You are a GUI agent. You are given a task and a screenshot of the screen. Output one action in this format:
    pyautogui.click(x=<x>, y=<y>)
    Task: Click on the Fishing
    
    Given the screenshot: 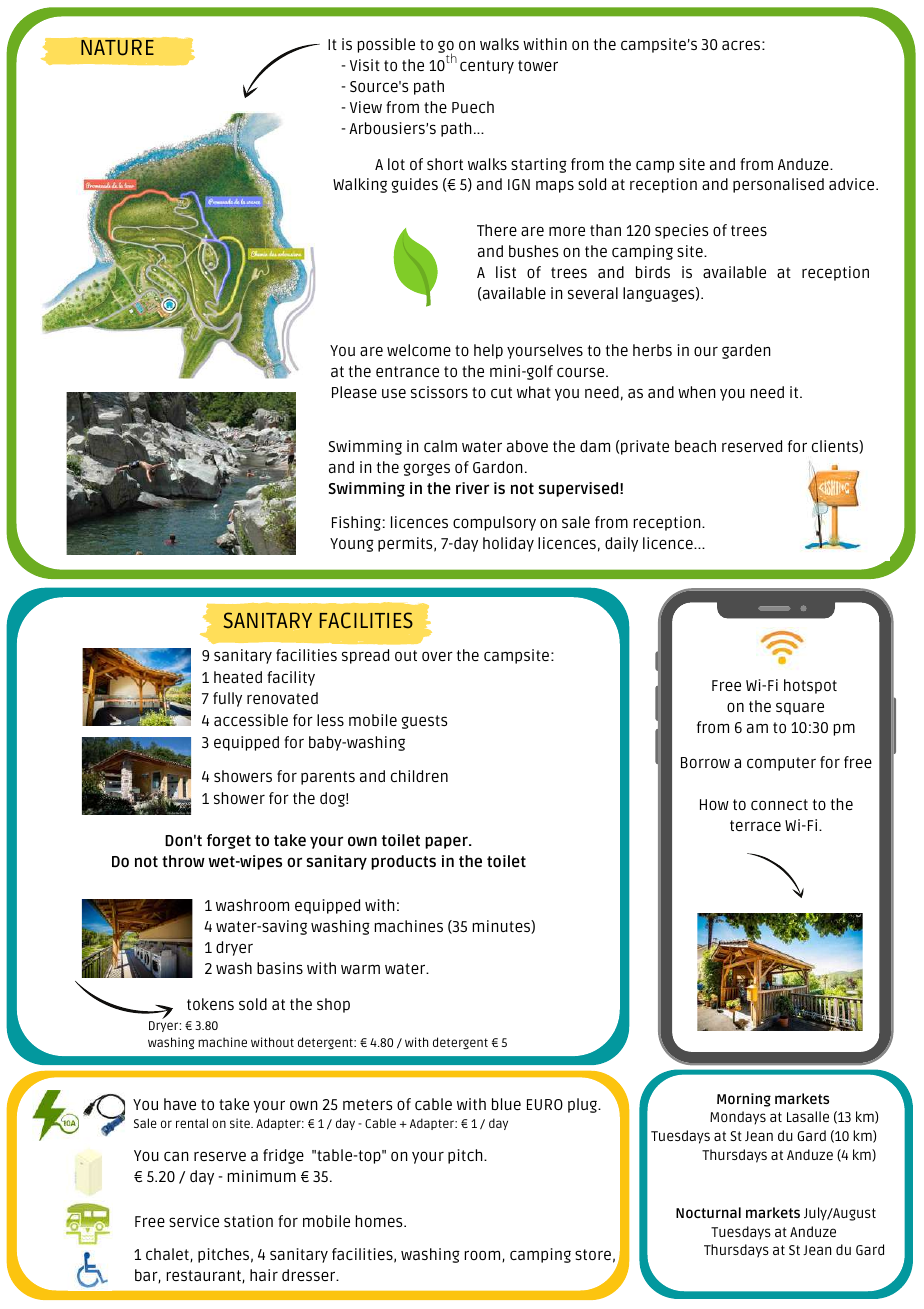 What is the action you would take?
    pyautogui.click(x=356, y=523)
